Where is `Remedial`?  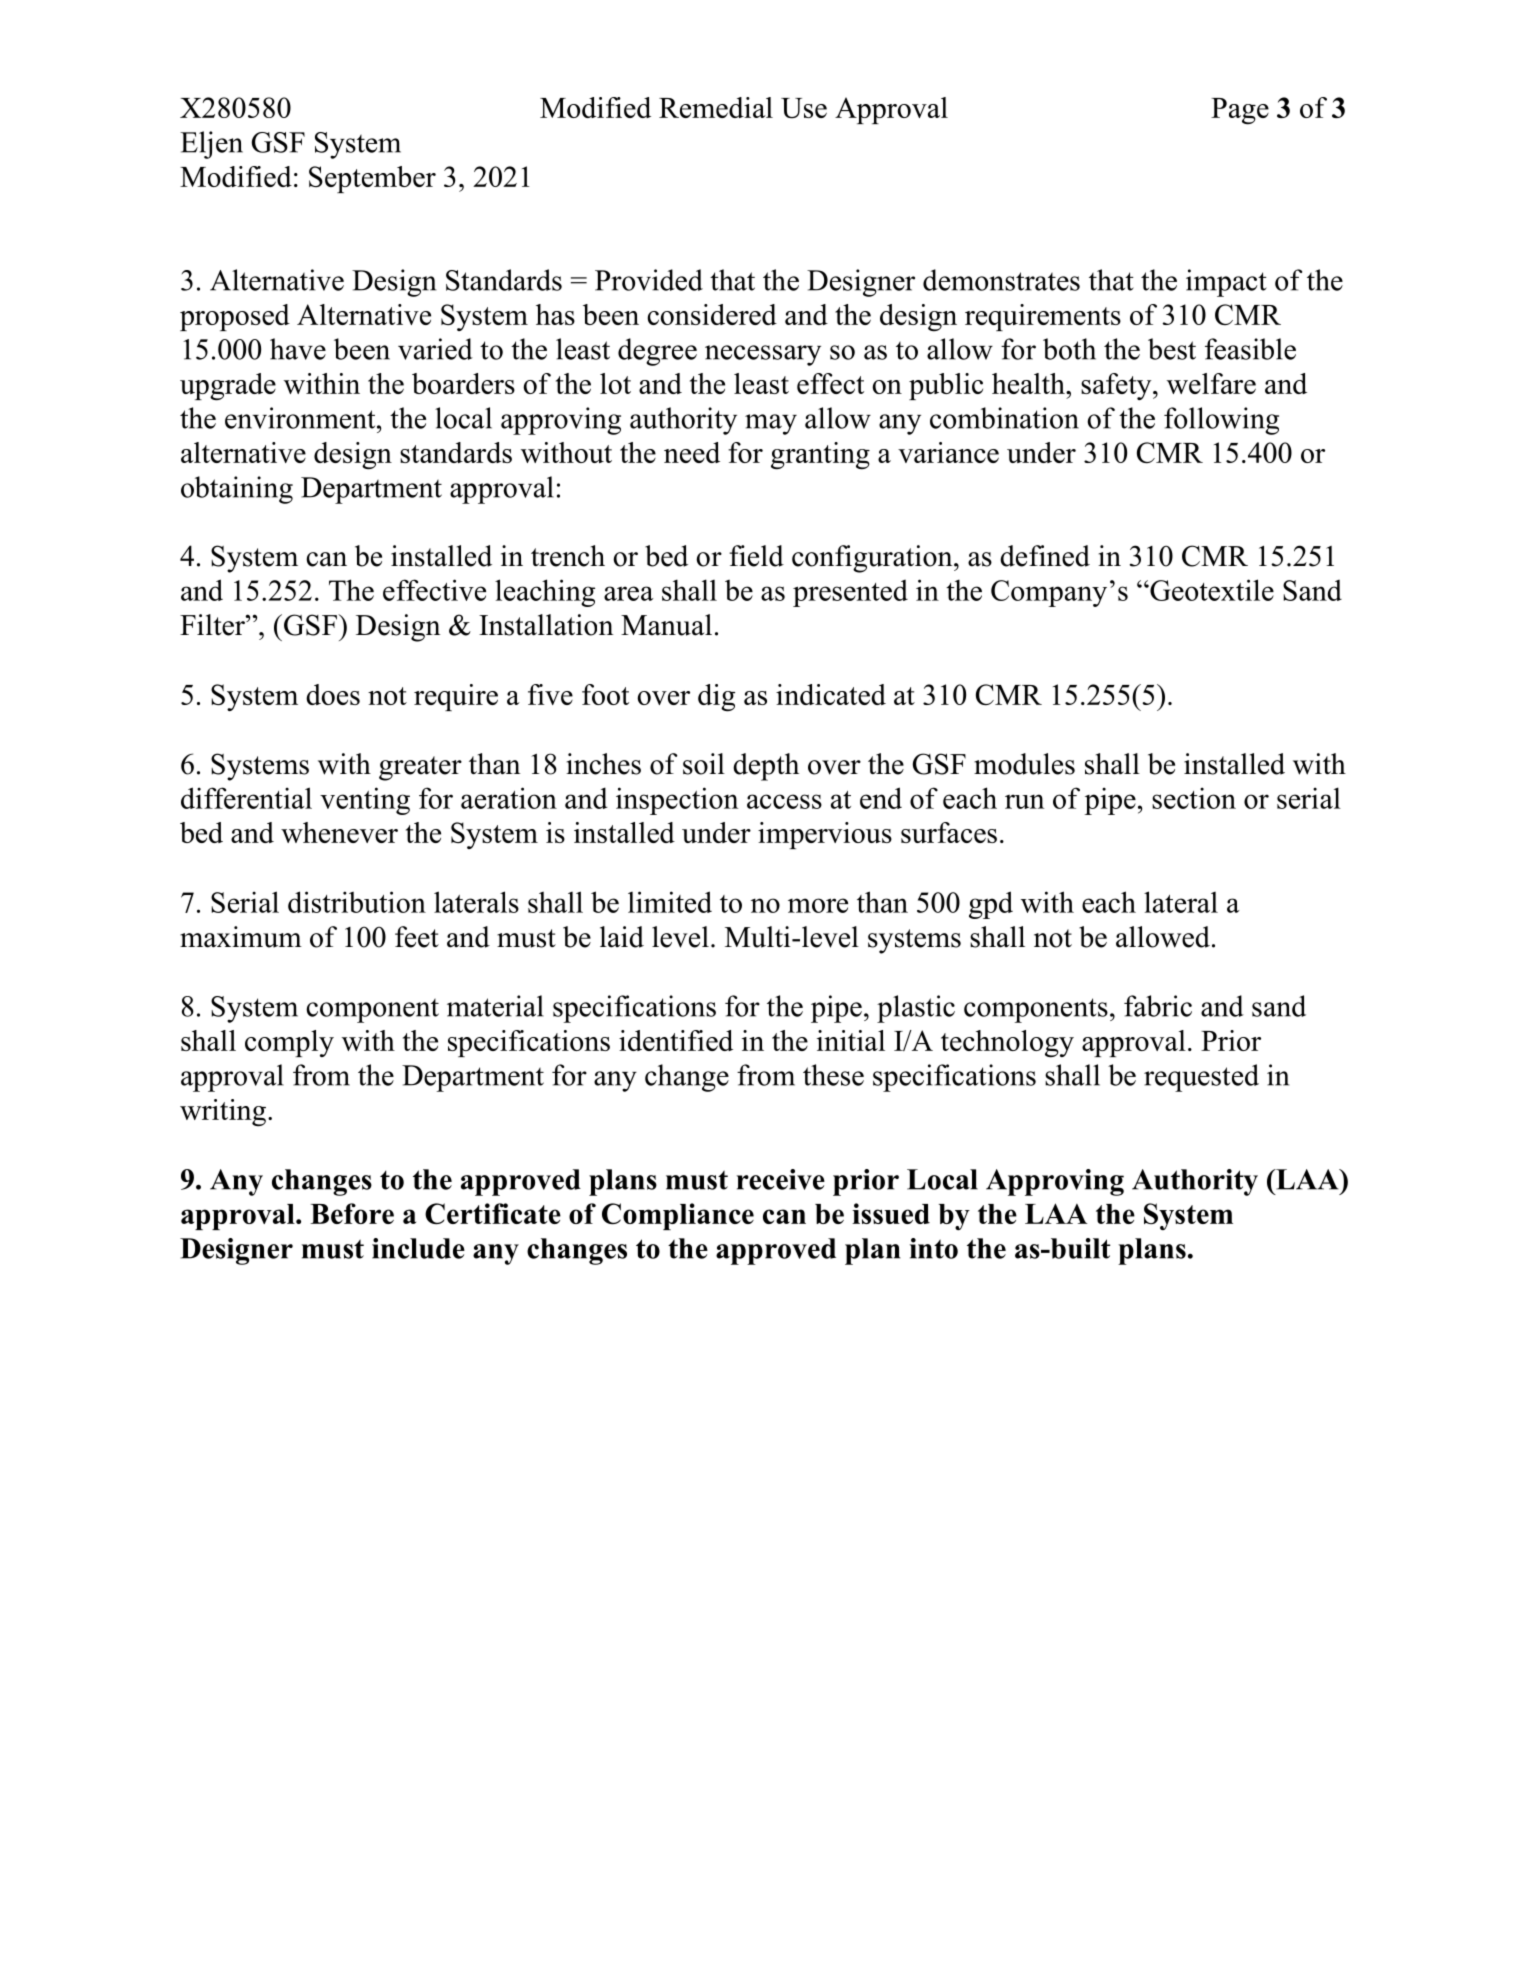
Remedial is located at coordinates (716, 107).
